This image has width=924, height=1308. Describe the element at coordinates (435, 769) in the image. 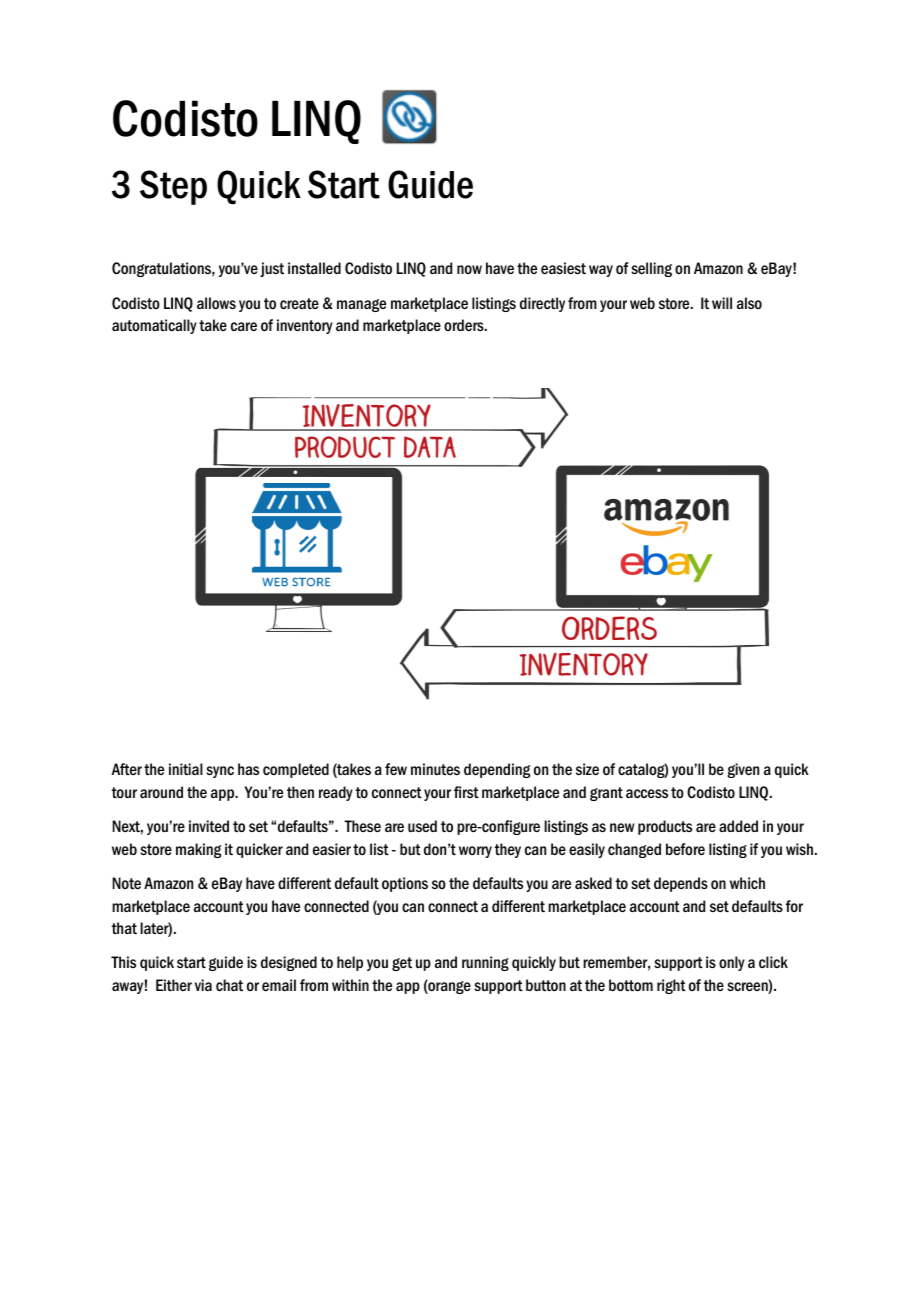

I see `minutes` at that location.
